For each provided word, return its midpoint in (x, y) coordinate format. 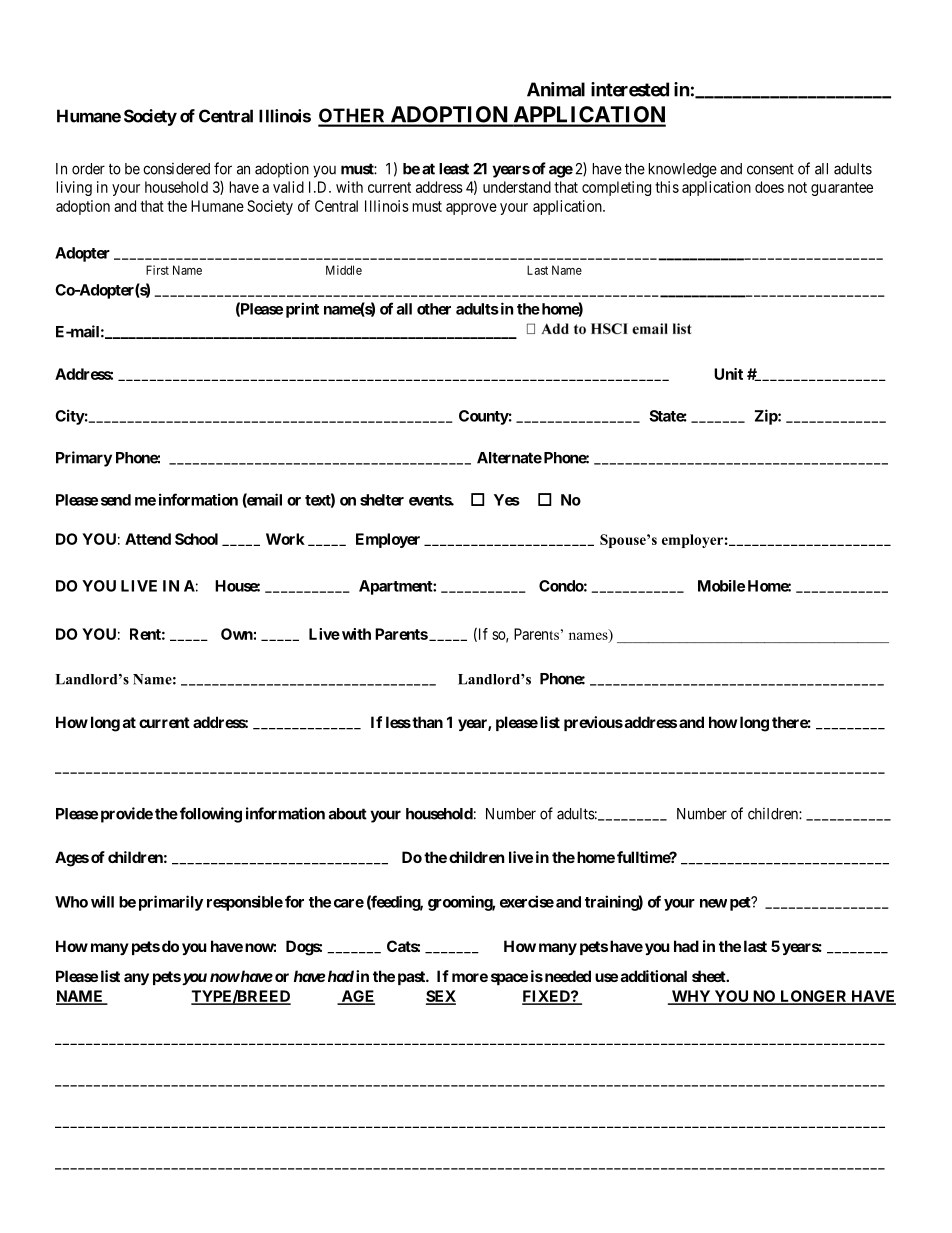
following (209, 815)
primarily (171, 903)
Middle (344, 270)
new (713, 903)
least (454, 169)
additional (654, 976)
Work (285, 539)
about (348, 814)
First (157, 270)
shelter (382, 500)
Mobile (721, 586)
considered (176, 169)
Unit (728, 374)
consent (770, 169)
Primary (84, 459)
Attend (148, 539)
